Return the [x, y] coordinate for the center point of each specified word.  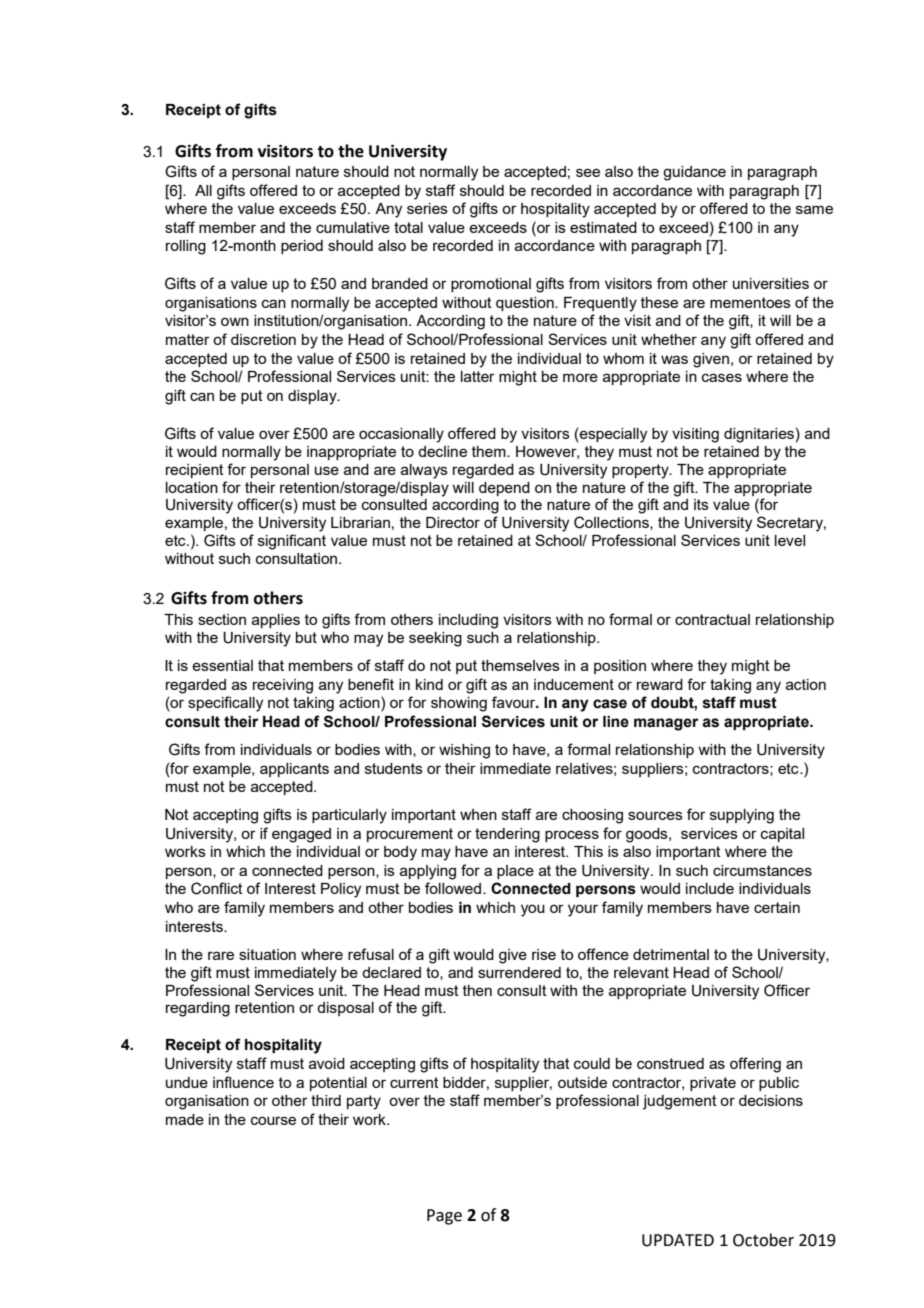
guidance [694, 173]
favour [515, 702]
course [273, 1120]
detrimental [671, 954]
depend [504, 489]
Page [444, 1217]
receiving [283, 686]
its [701, 504]
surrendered [519, 972]
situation [267, 954]
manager [666, 724]
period [302, 247]
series [427, 208]
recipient [195, 471]
